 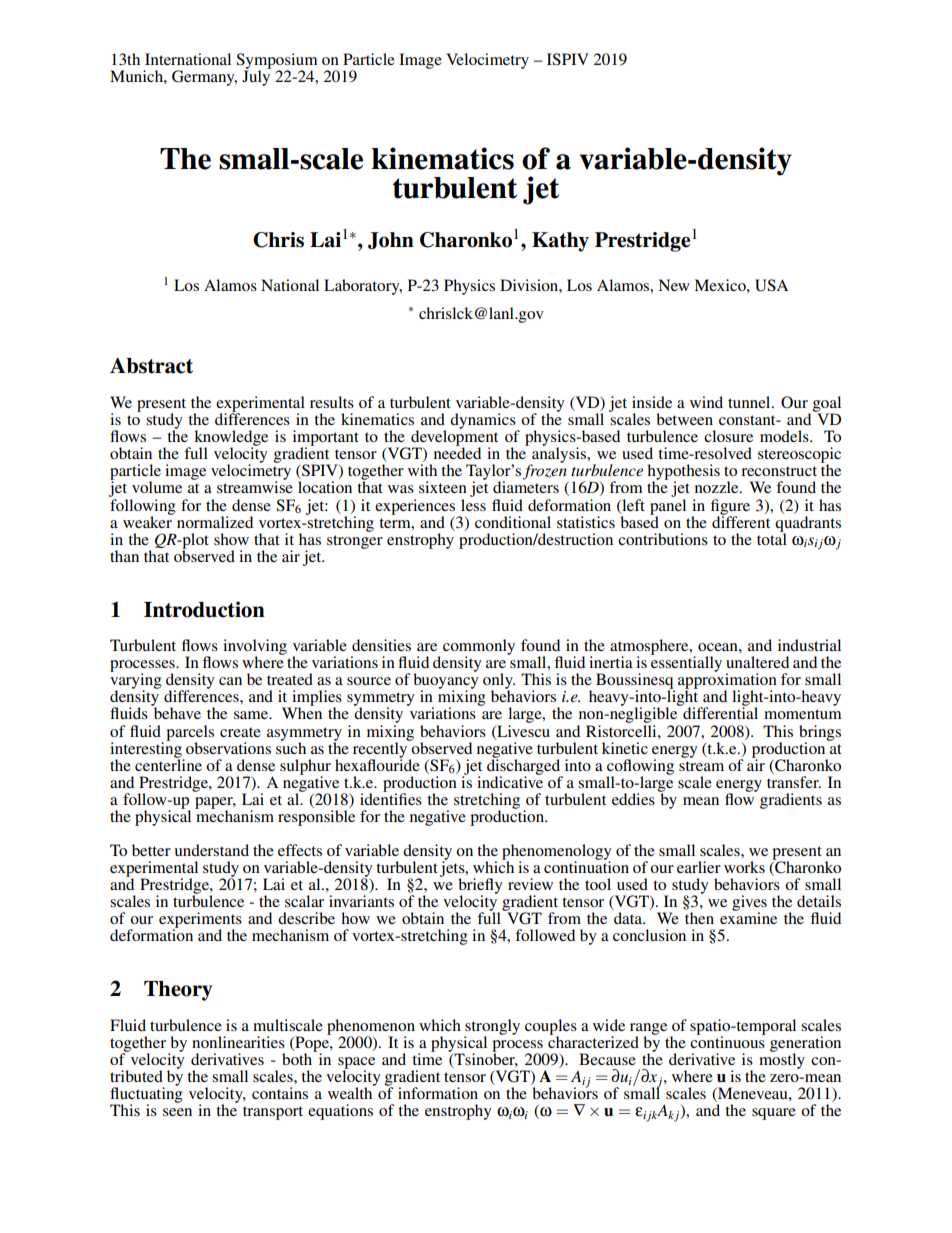 What do you see at coordinates (744, 867) in the document?
I see `works` at bounding box center [744, 867].
